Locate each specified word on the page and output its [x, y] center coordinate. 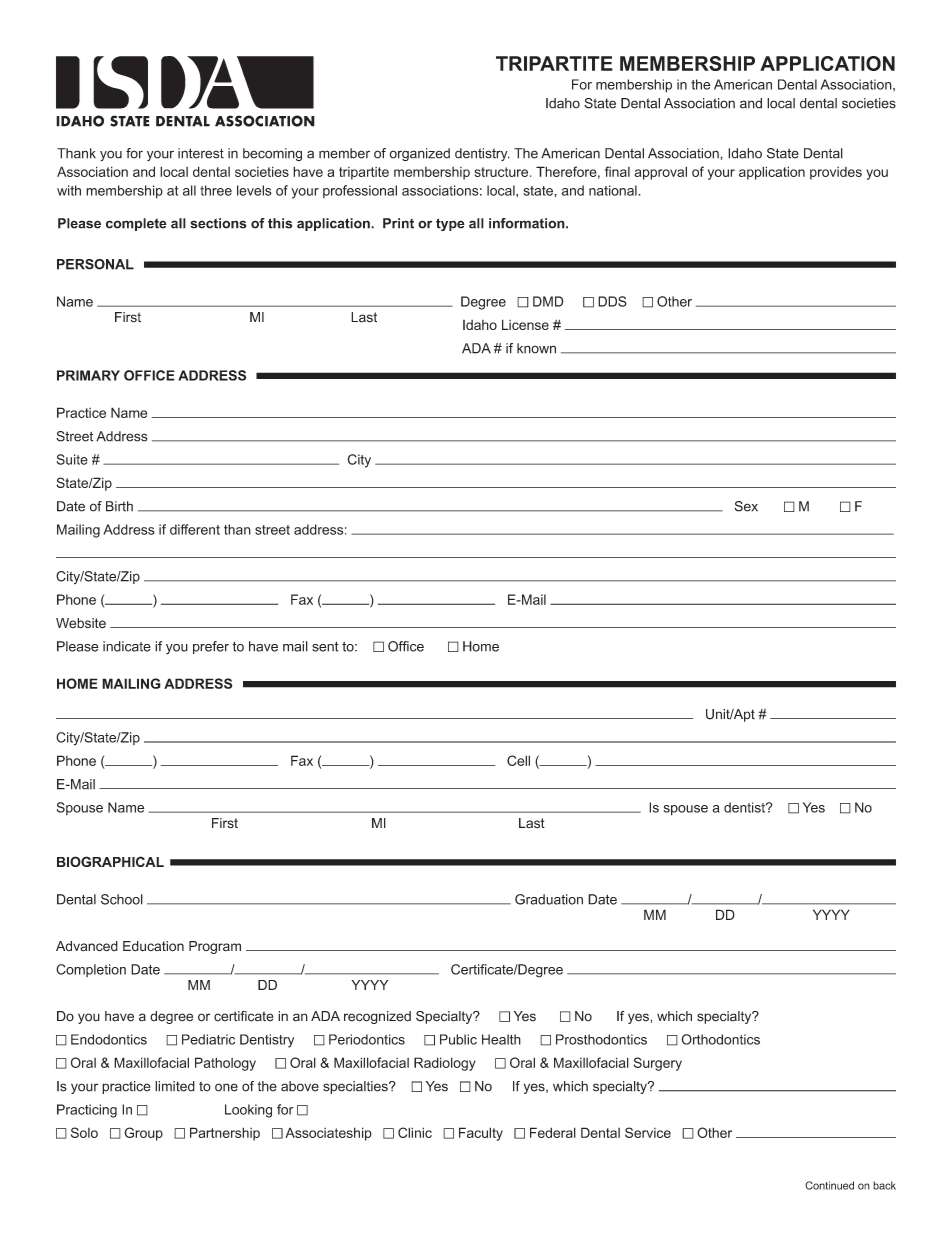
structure [502, 172]
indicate [127, 646]
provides [836, 173]
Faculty [481, 1134]
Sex [746, 506]
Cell [518, 760]
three [216, 190]
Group [143, 1134]
